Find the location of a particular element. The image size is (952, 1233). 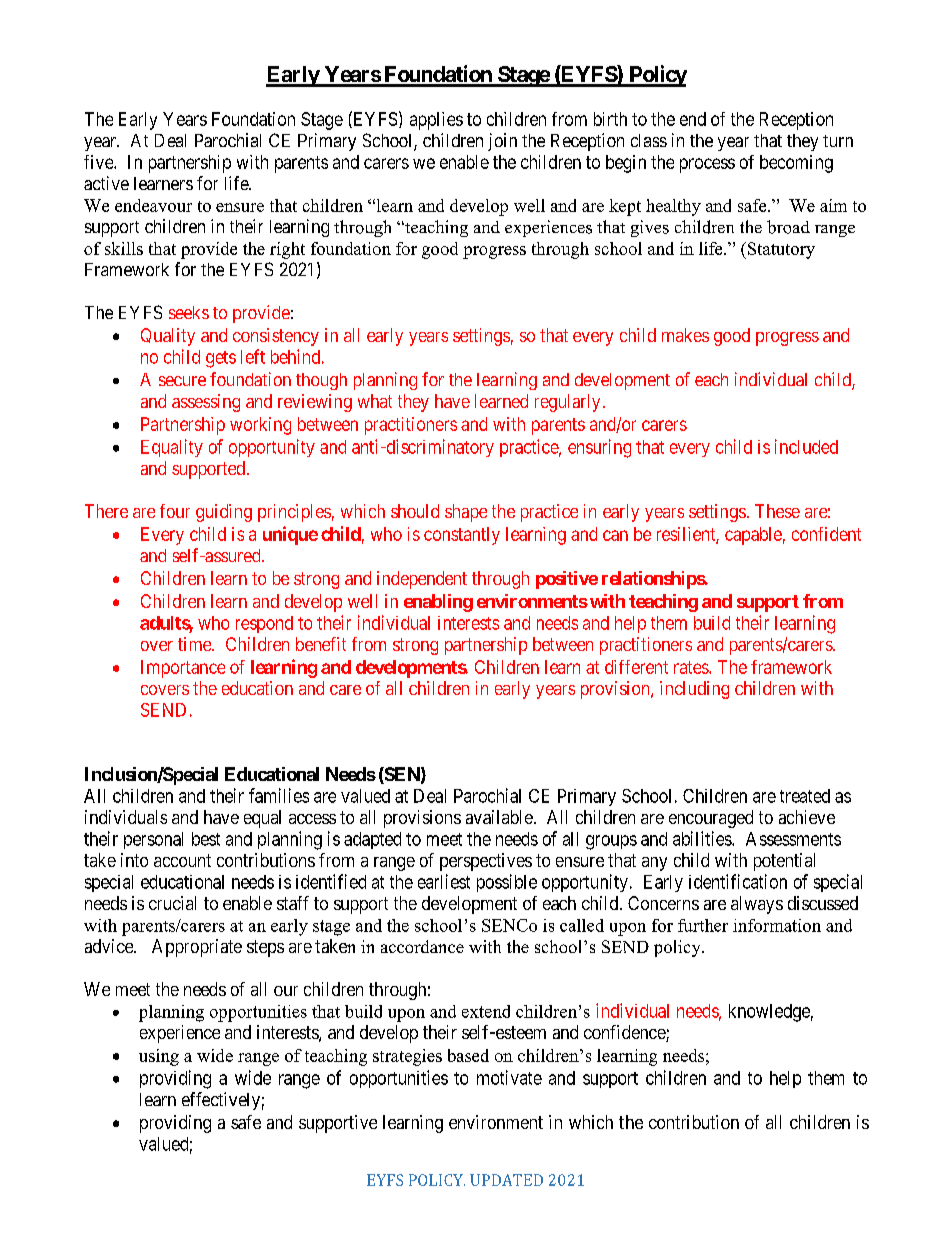

These is located at coordinates (777, 511).
